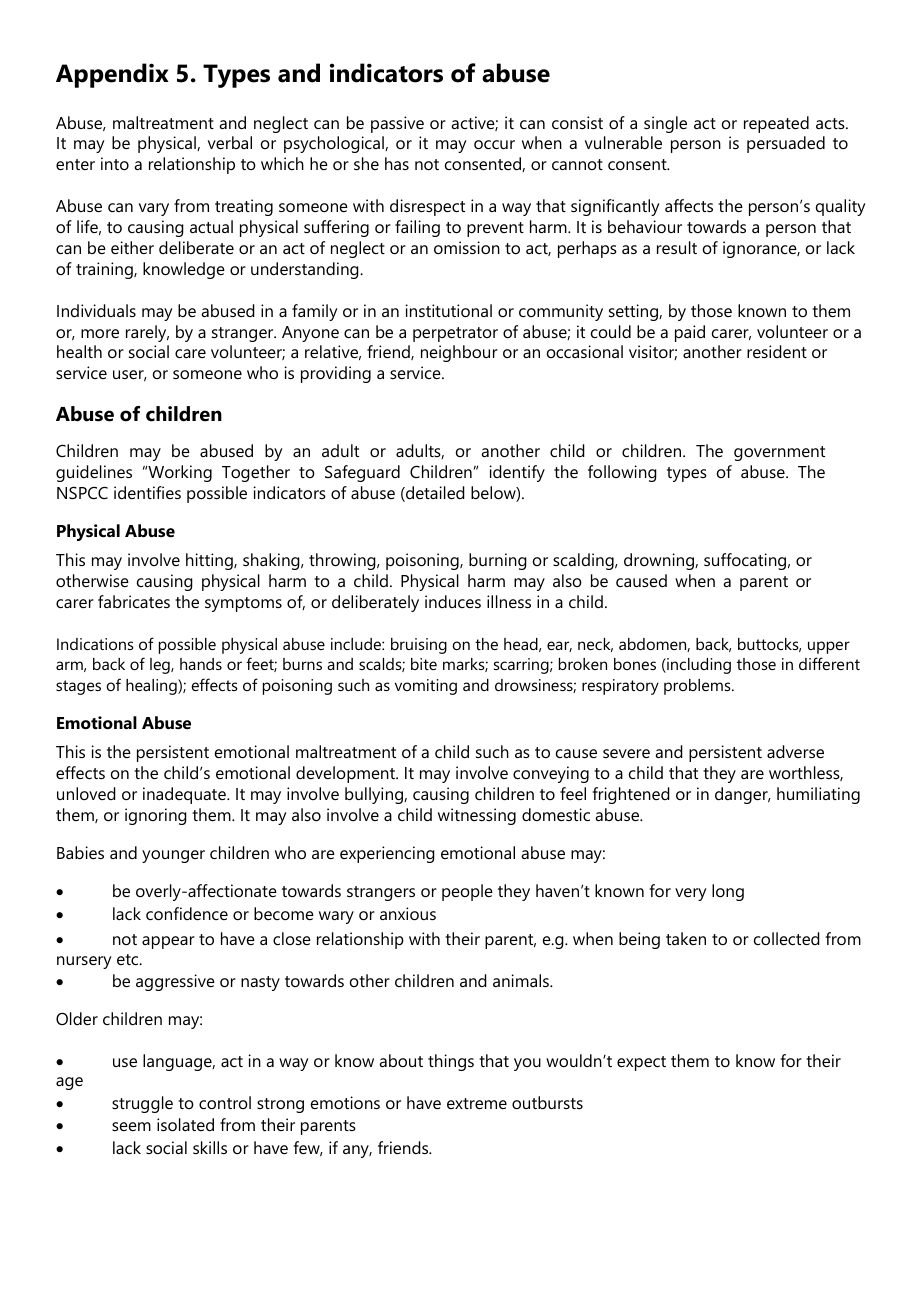  What do you see at coordinates (477, 1103) in the screenshot?
I see `extreme` at bounding box center [477, 1103].
